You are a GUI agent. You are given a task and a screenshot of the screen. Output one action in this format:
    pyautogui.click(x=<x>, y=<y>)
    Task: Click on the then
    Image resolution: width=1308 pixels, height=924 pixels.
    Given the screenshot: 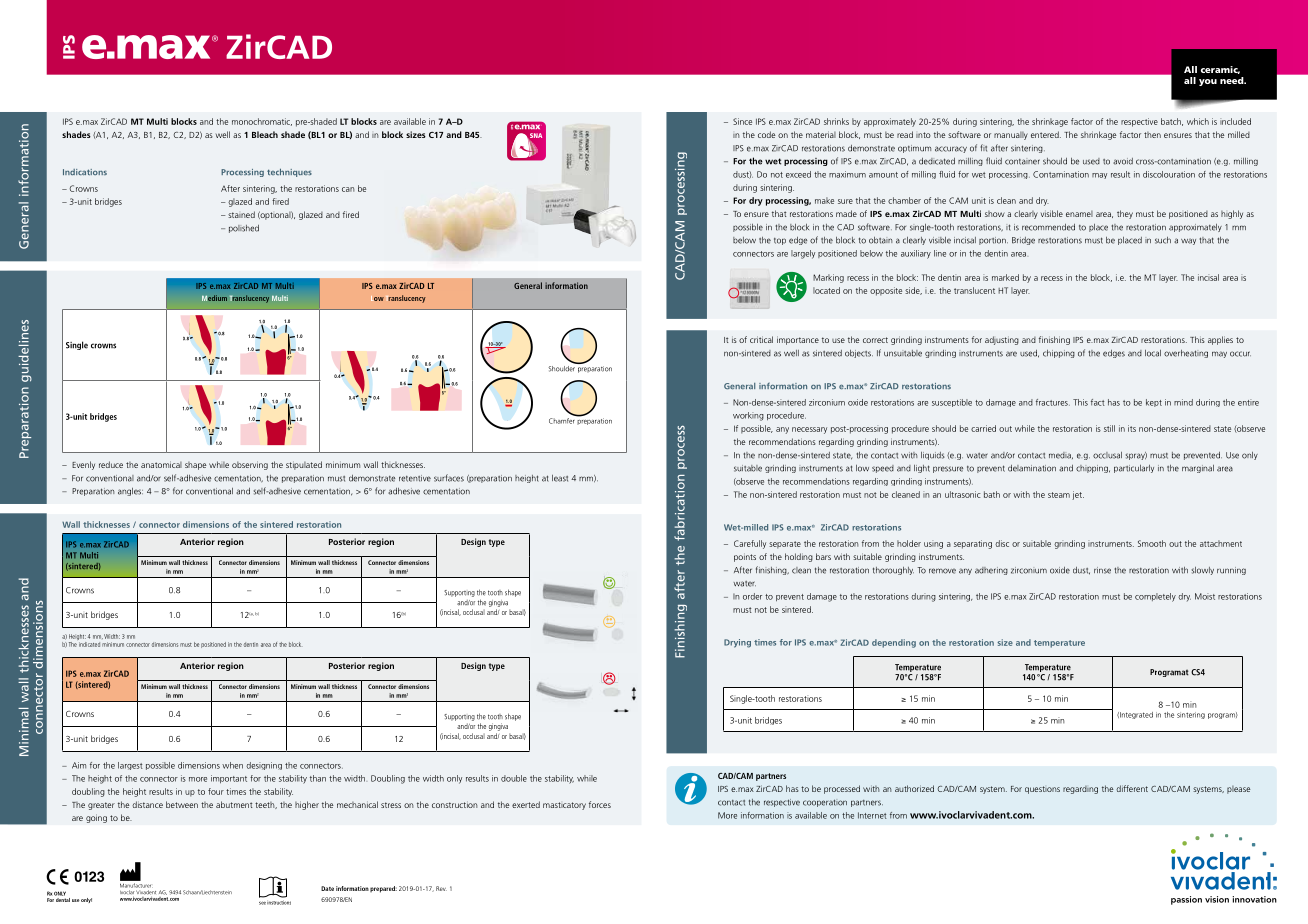 What is the action you would take?
    pyautogui.click(x=1152, y=135)
